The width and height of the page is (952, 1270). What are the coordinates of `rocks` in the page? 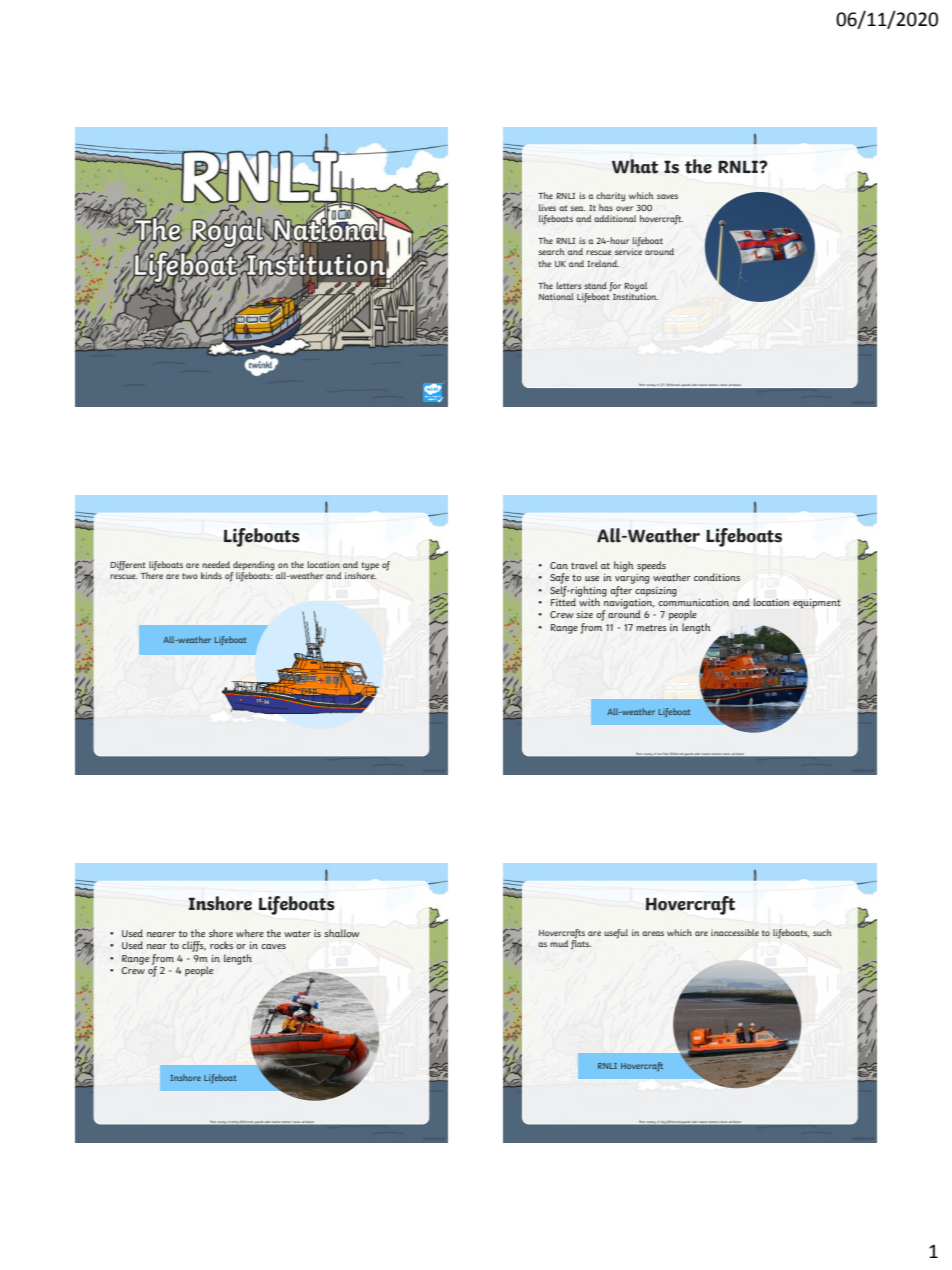 It's located at (221, 945).
